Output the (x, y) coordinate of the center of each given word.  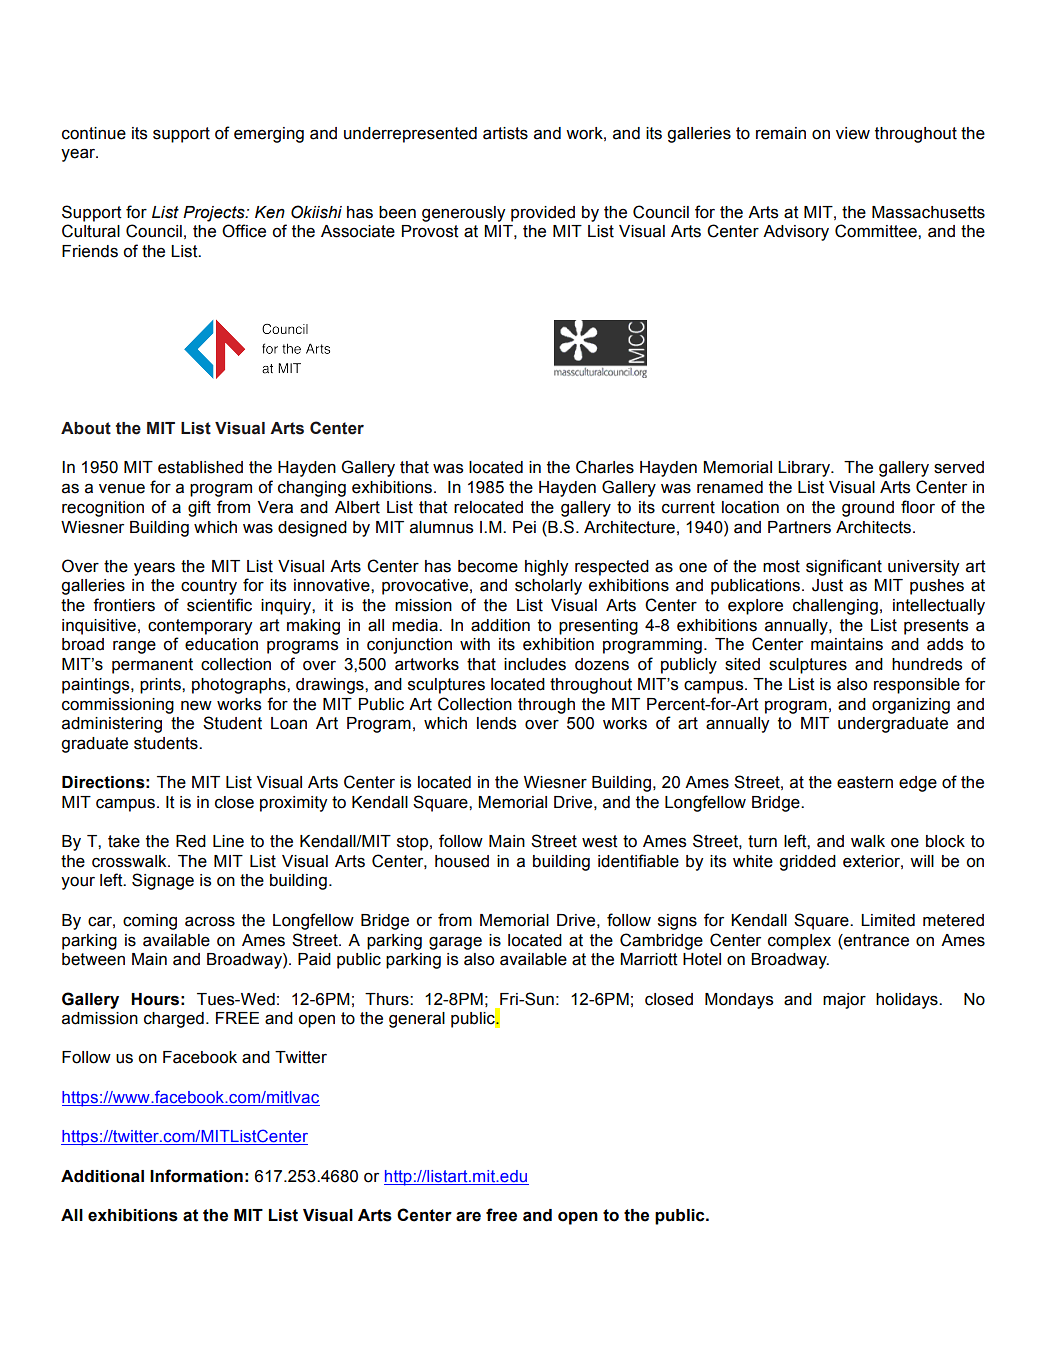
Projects (215, 214)
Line (228, 841)
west (600, 841)
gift (199, 508)
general (417, 1020)
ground (868, 509)
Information (196, 1176)
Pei (524, 527)
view (853, 133)
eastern (865, 782)
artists (505, 133)
